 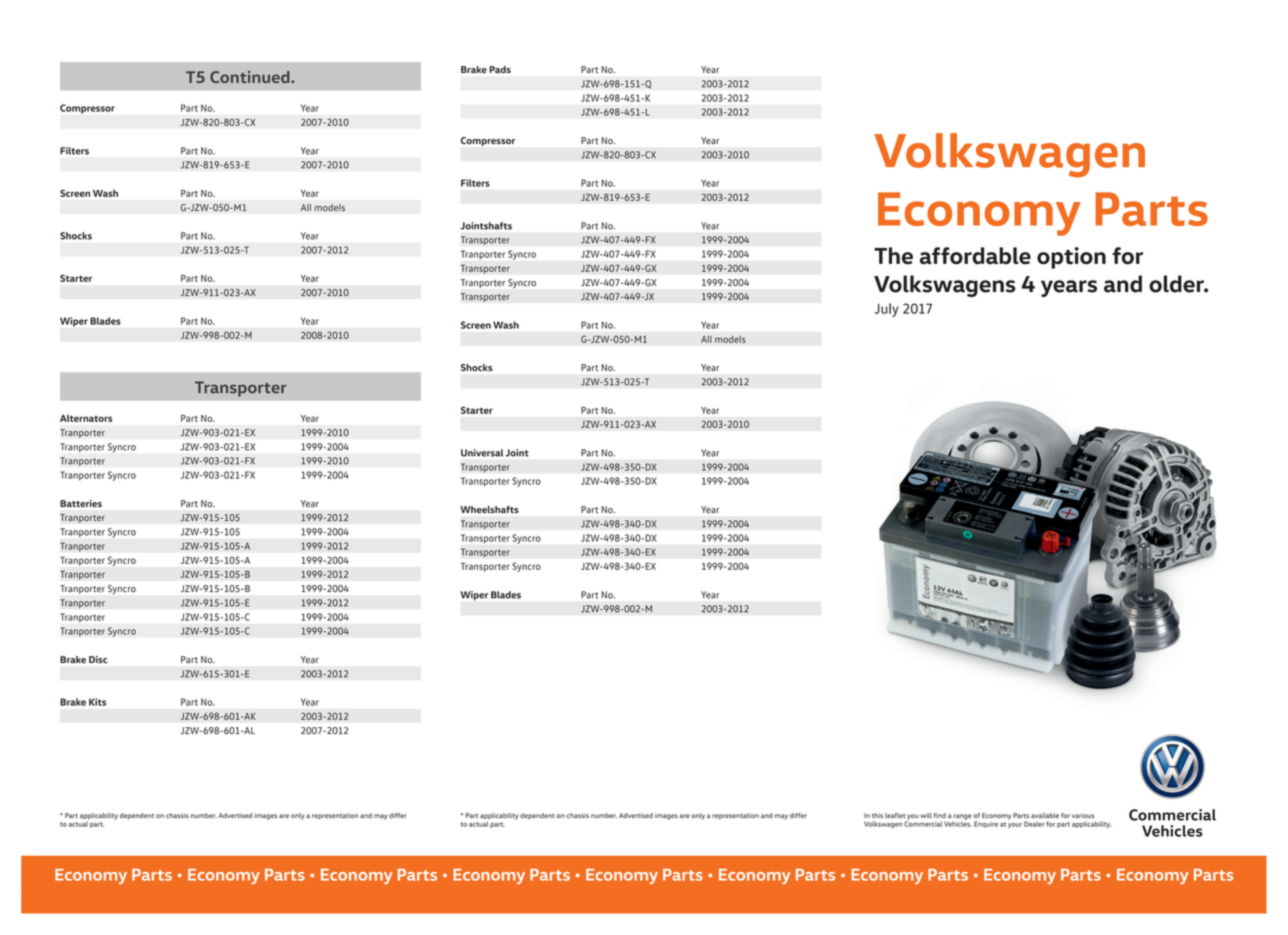 I want to click on Continued, so click(x=251, y=77).
